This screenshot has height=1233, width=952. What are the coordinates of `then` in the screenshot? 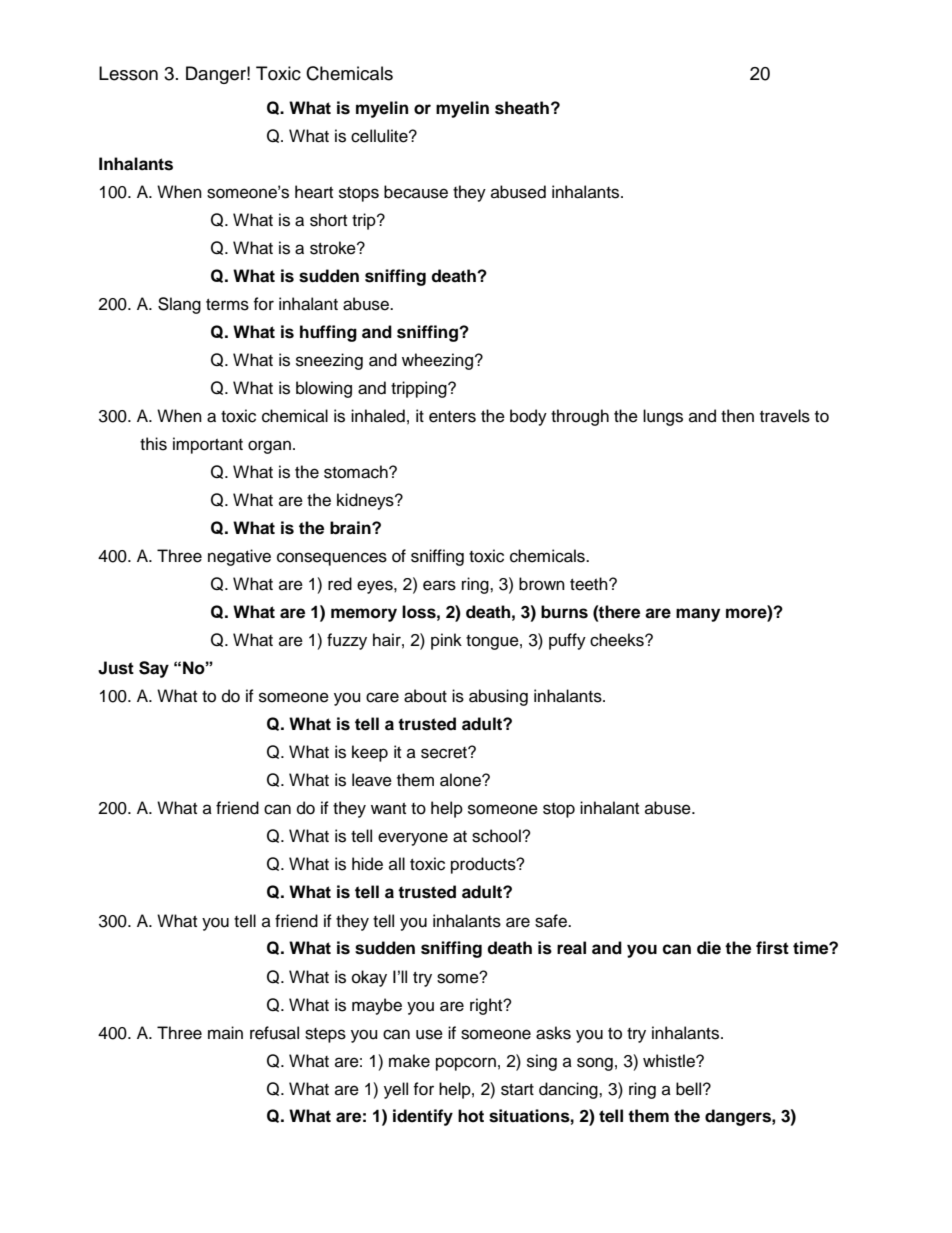 It's located at (737, 416).
